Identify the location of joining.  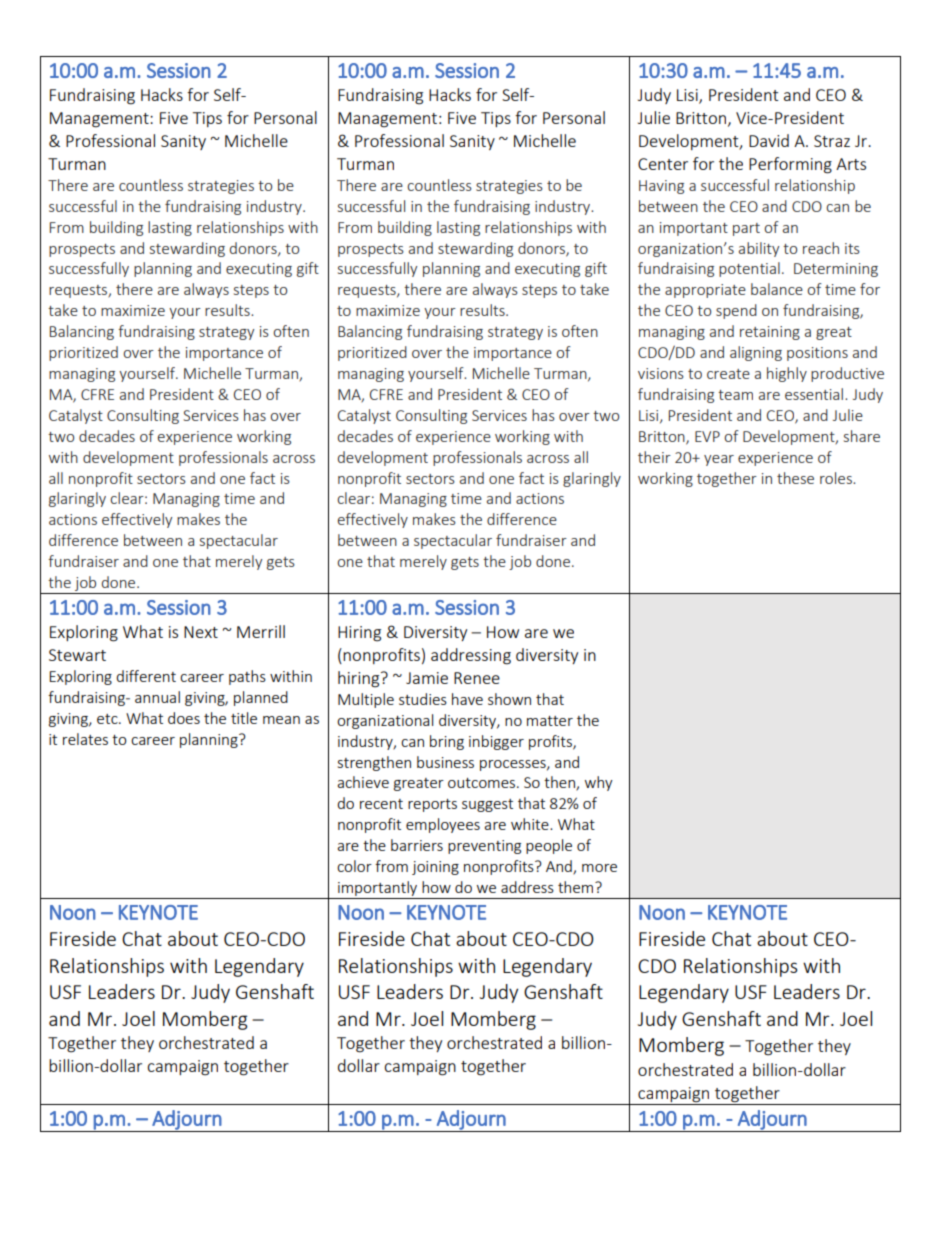
(435, 868).
